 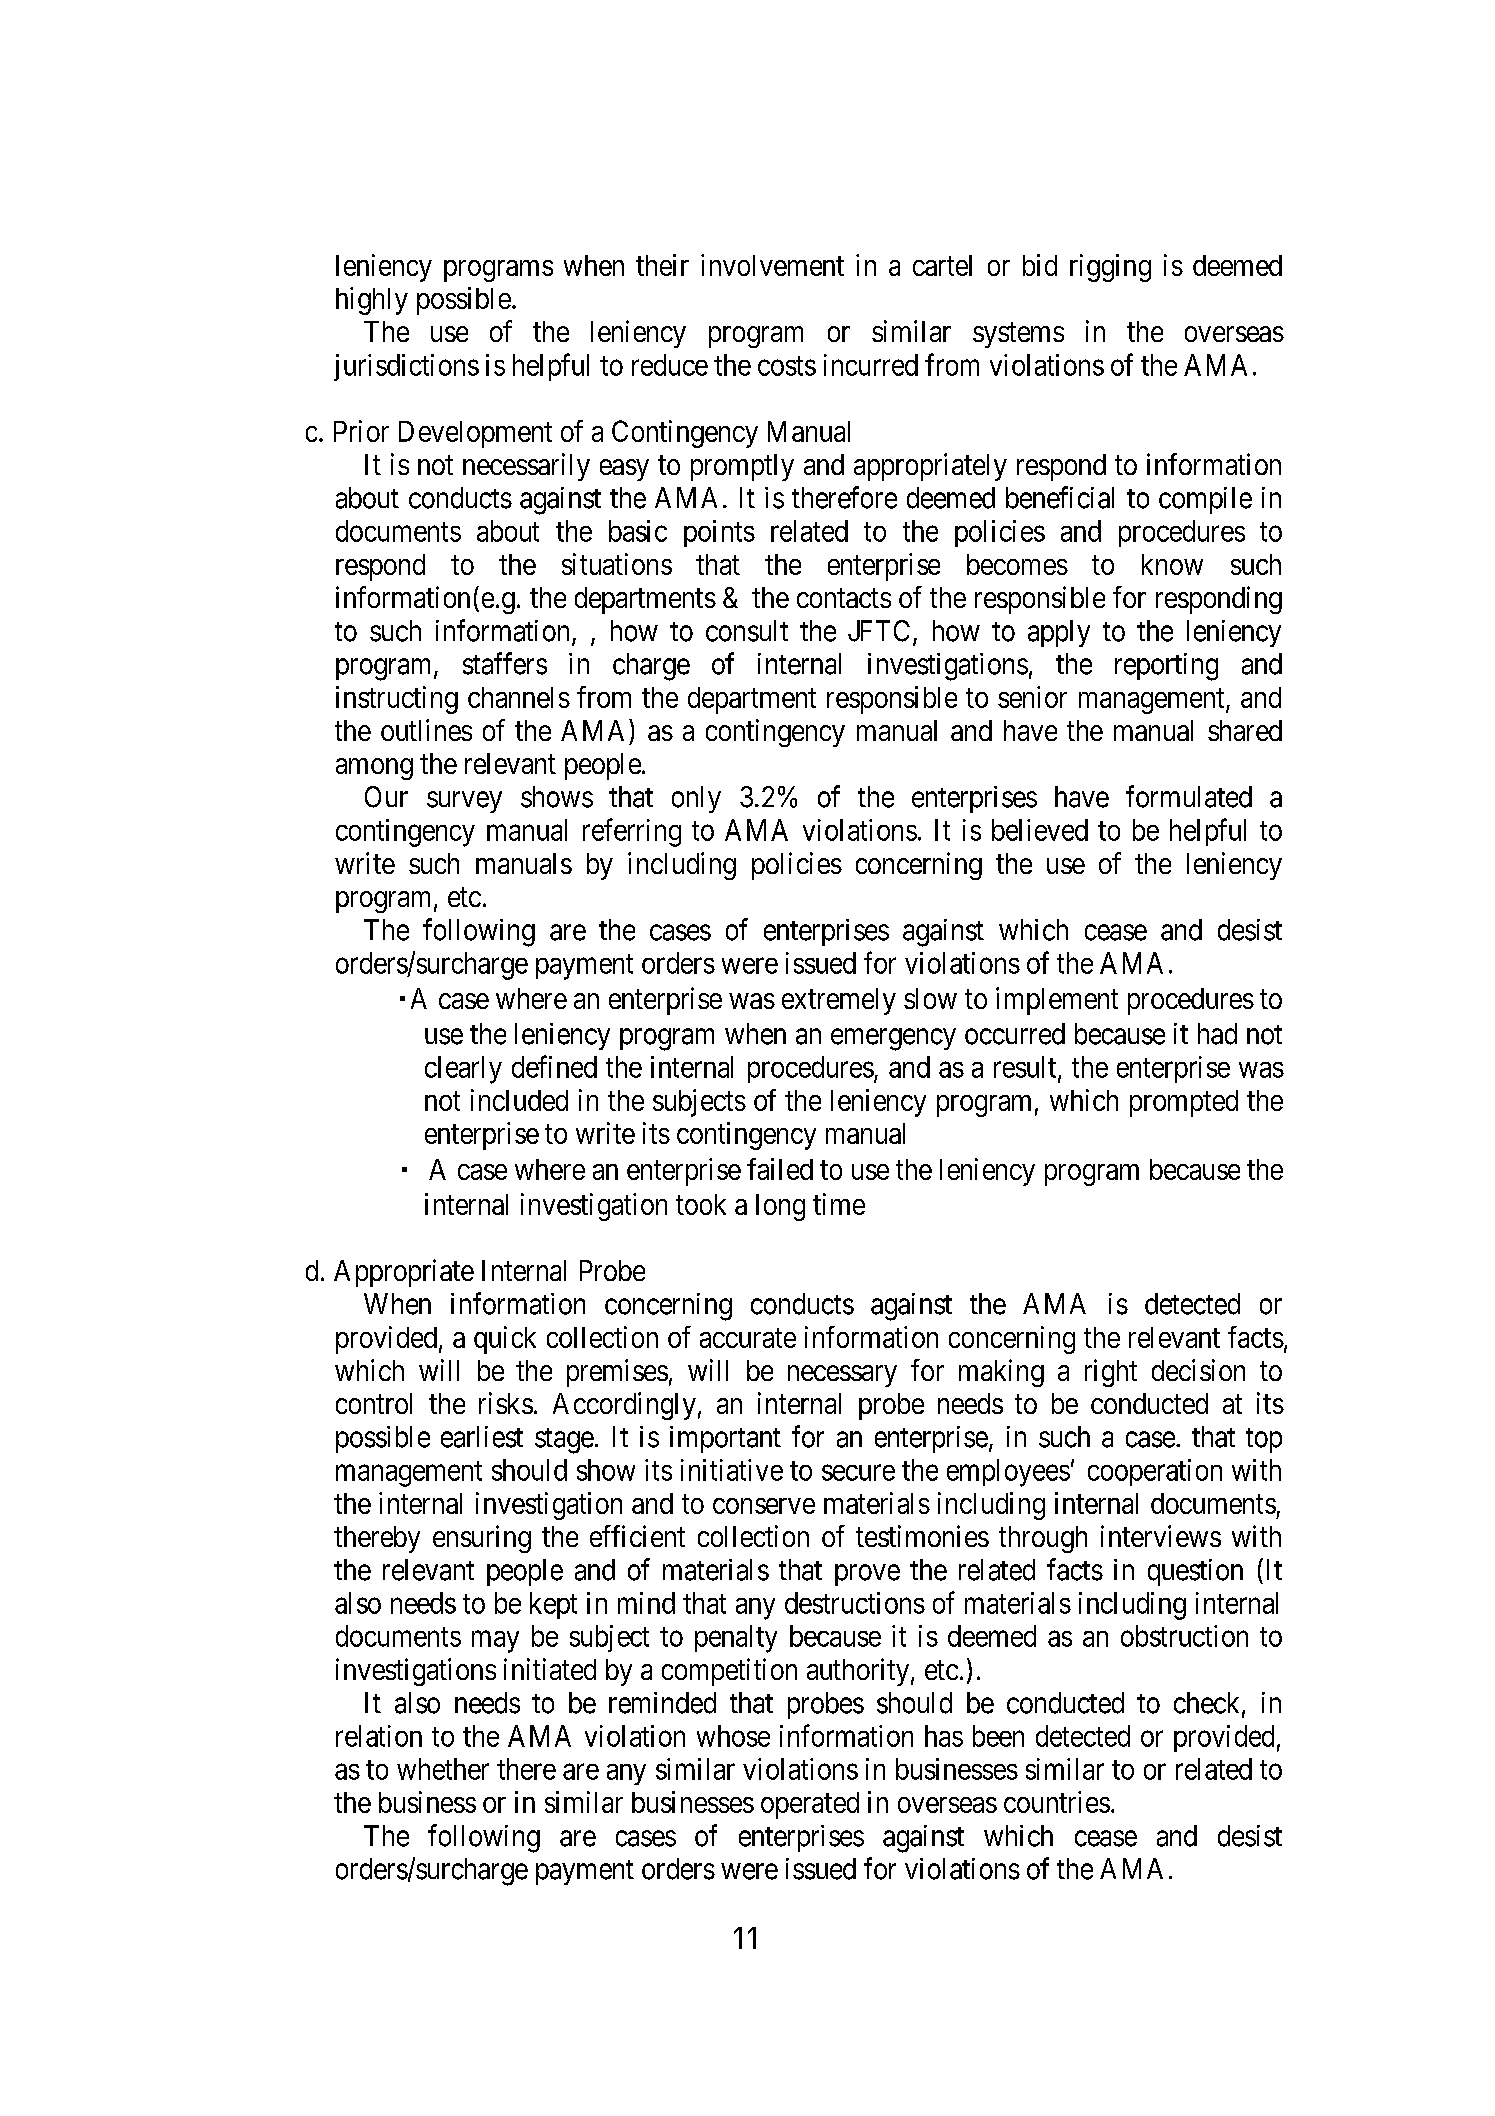 What do you see at coordinates (1110, 268) in the page?
I see `rigging` at bounding box center [1110, 268].
